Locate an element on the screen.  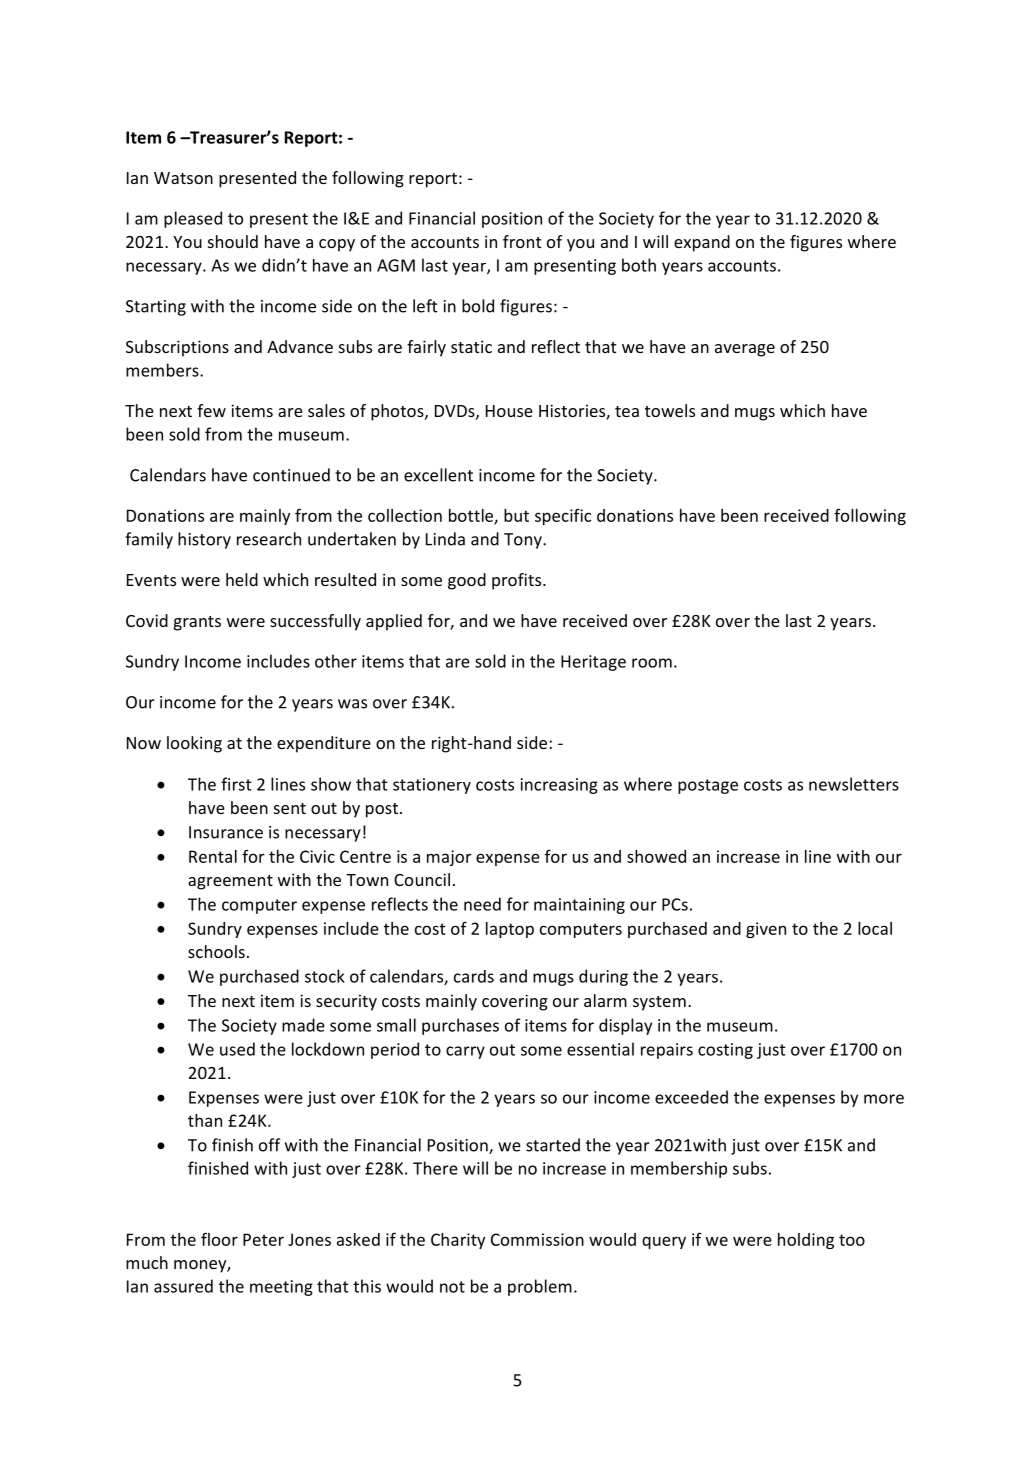
laptop is located at coordinates (510, 930).
